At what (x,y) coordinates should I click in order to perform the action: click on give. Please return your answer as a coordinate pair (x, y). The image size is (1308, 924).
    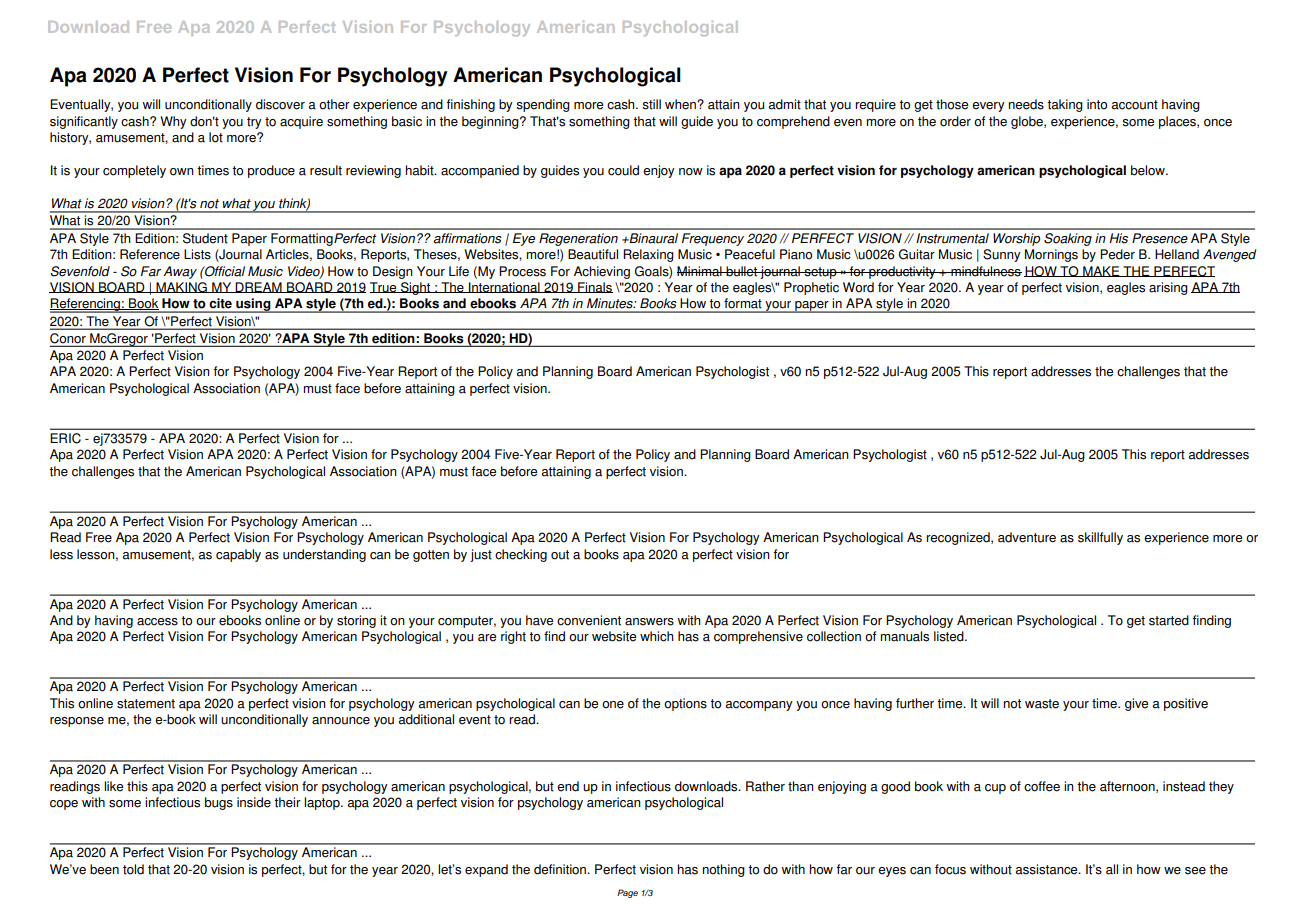
    Looking at the image, I should click on (1136, 704).
